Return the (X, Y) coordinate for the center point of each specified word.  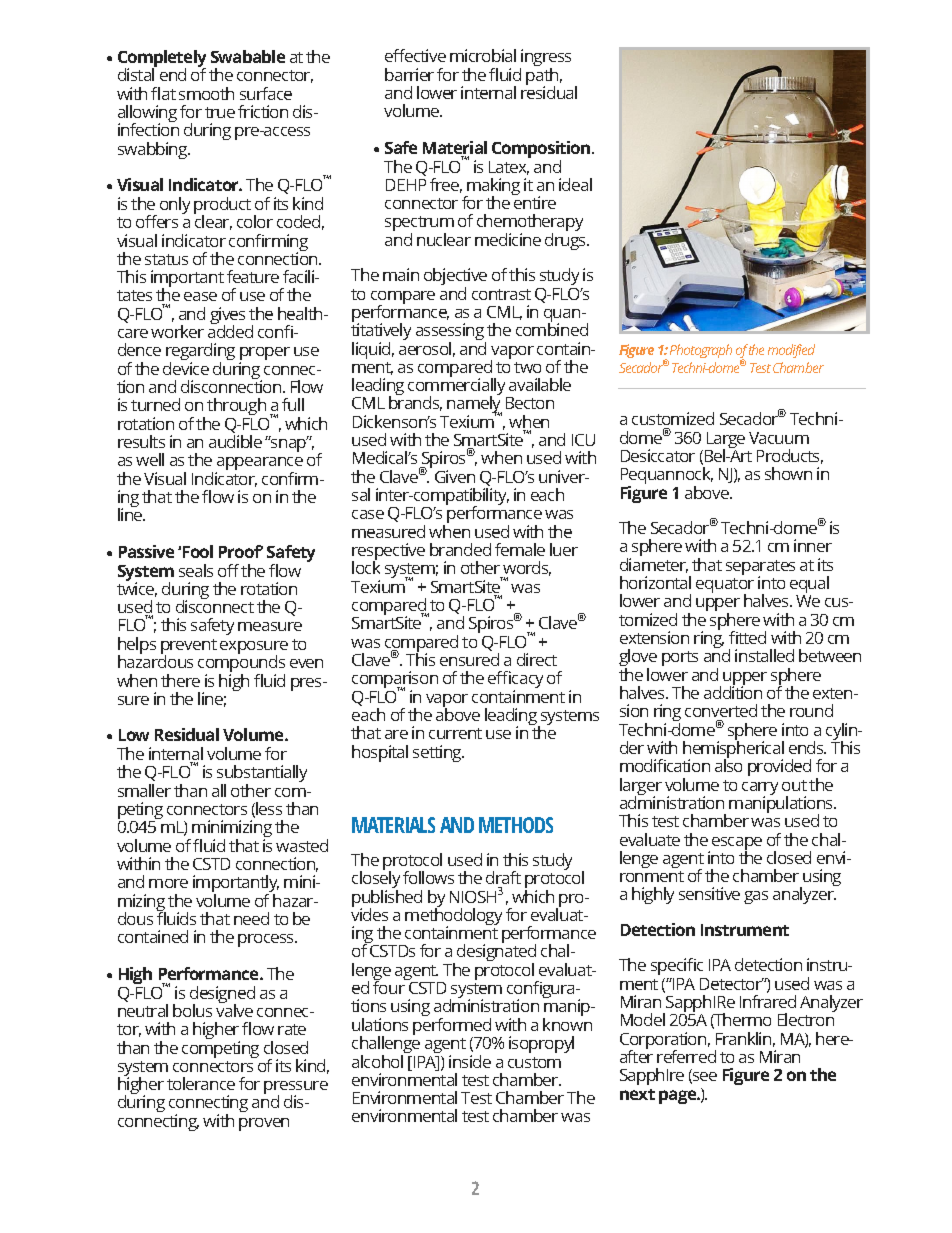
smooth (206, 93)
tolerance (201, 1083)
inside (470, 1061)
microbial (483, 55)
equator (725, 587)
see (704, 1078)
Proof (241, 551)
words (526, 569)
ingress (545, 59)
